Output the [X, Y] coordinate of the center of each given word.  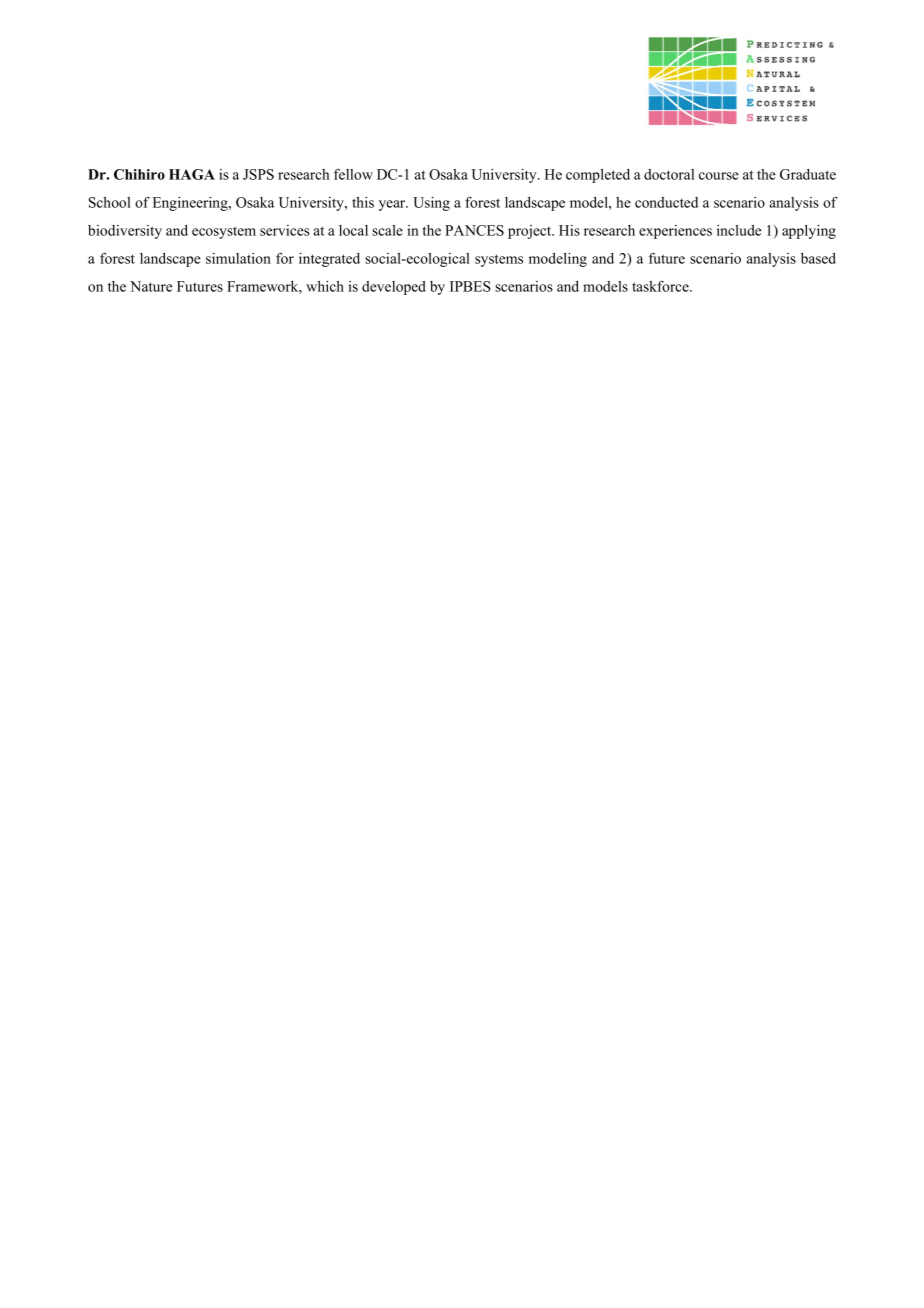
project [531, 232]
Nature [151, 286]
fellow [353, 174]
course [719, 176]
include [739, 230]
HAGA [192, 174]
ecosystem [224, 232]
